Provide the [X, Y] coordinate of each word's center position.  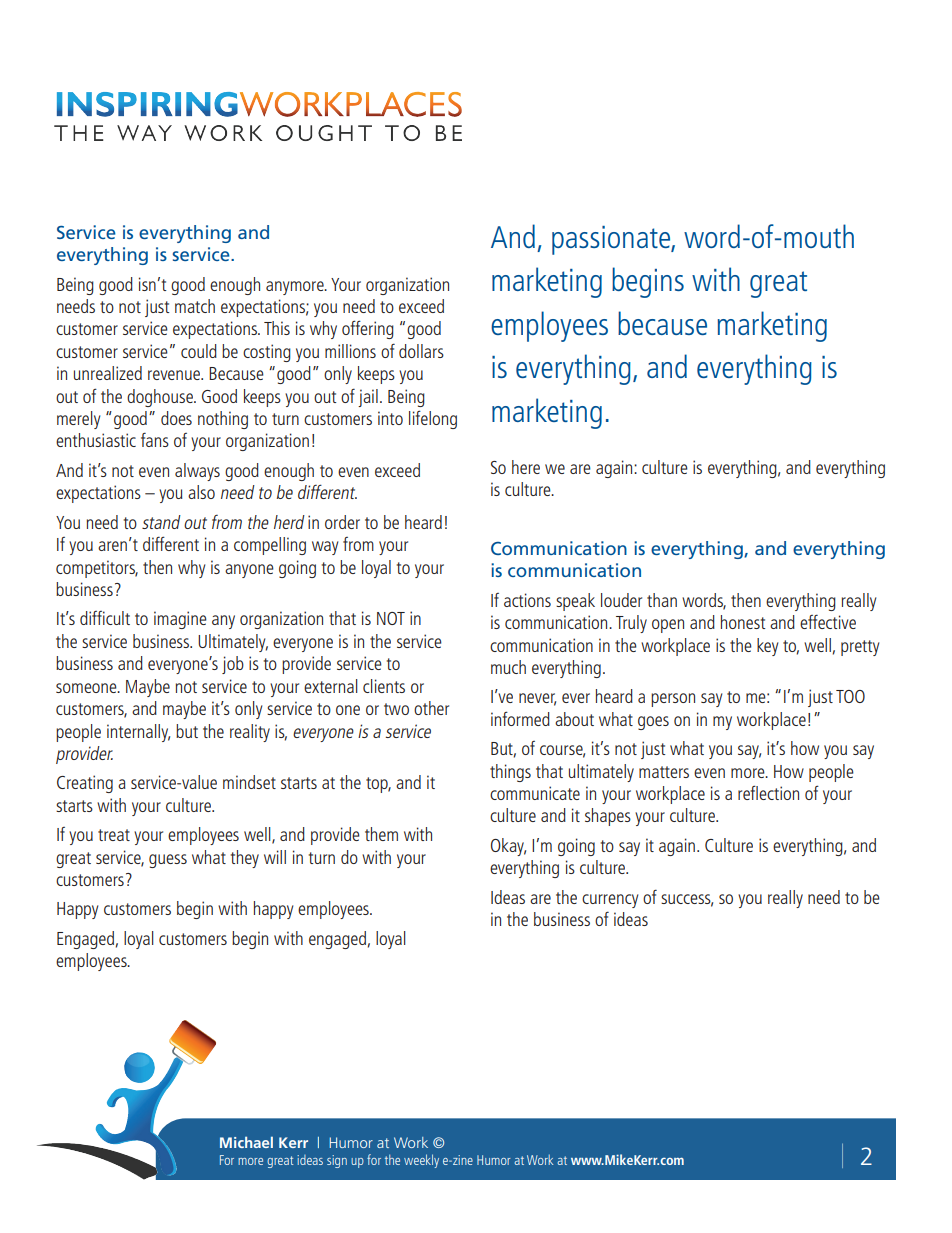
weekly [421, 1161]
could [199, 351]
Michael [246, 1142]
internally [138, 733]
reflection [768, 792]
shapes [608, 817]
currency [610, 901]
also [201, 492]
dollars [421, 351]
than [662, 600]
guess [168, 861]
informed [520, 718]
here [526, 467]
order [342, 522]
